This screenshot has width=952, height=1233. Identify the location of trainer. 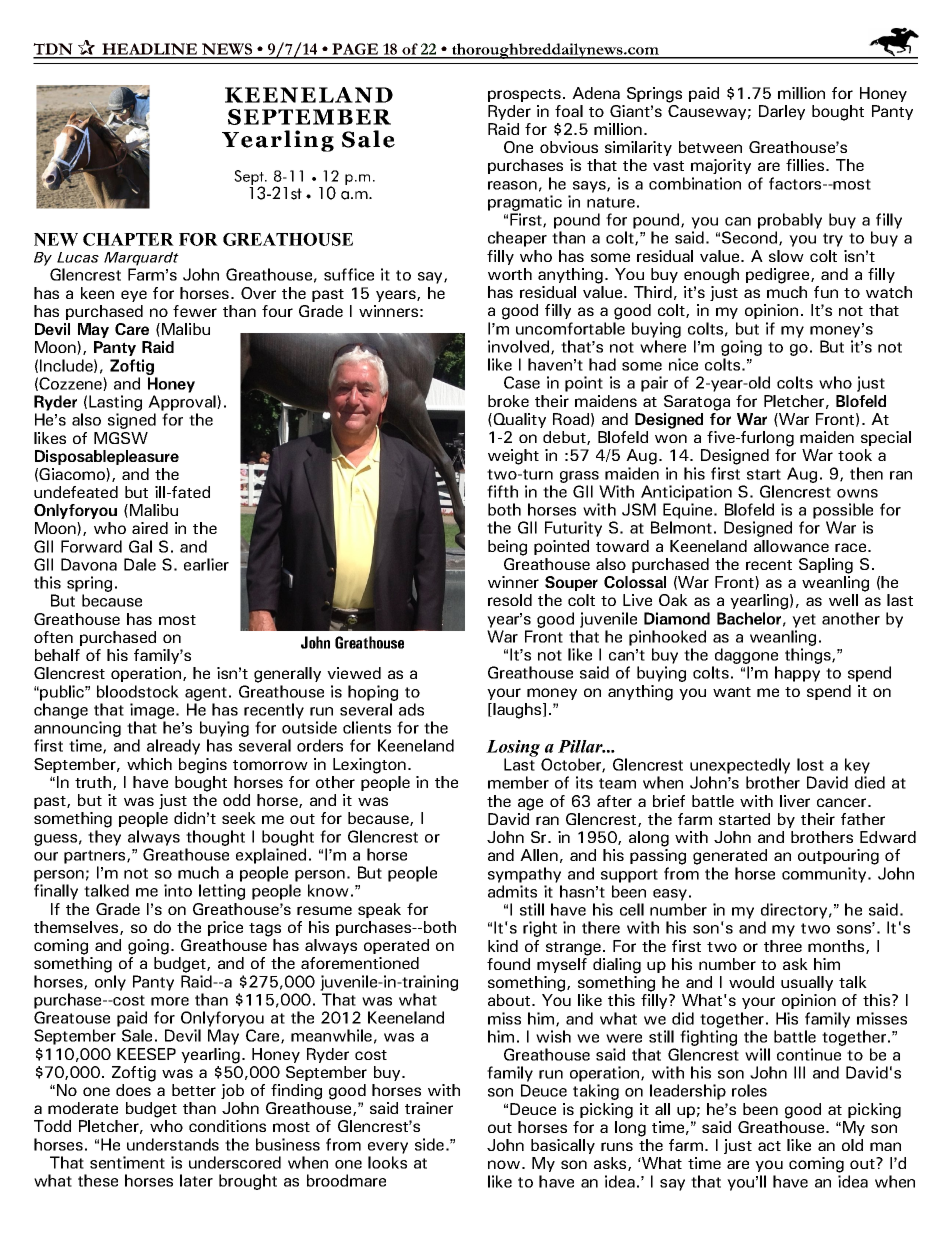
(429, 1108).
